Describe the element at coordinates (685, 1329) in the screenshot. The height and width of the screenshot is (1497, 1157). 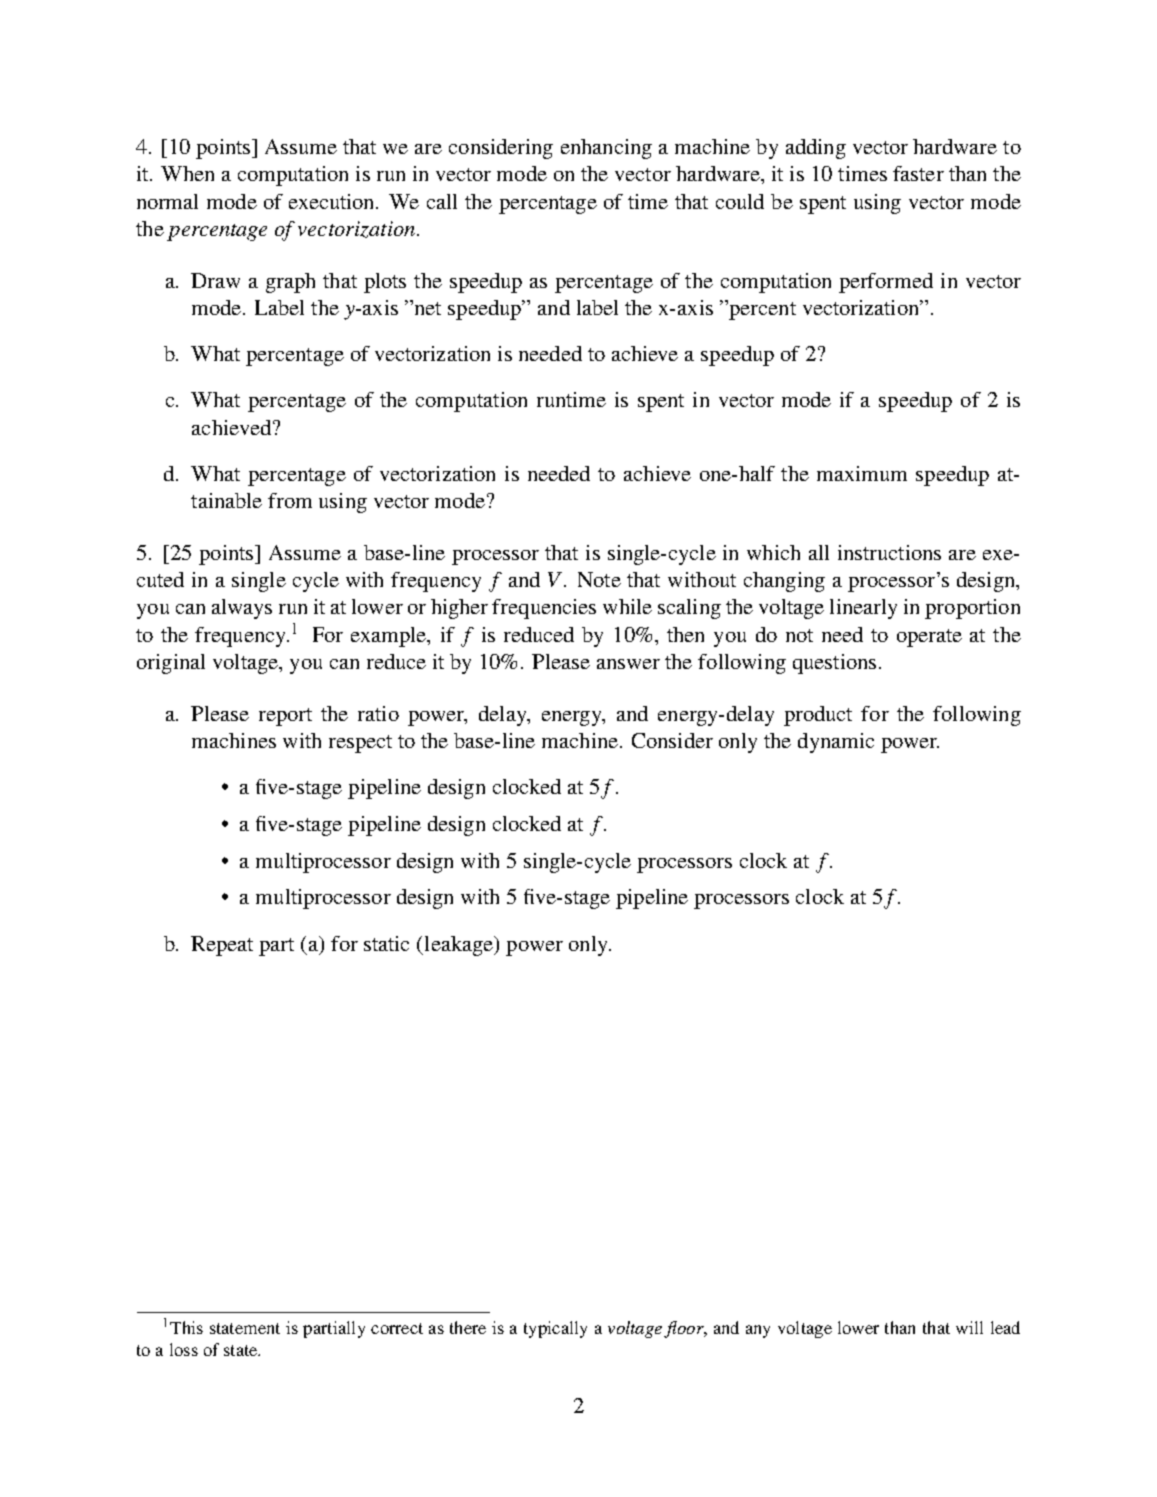
I see `floor` at that location.
